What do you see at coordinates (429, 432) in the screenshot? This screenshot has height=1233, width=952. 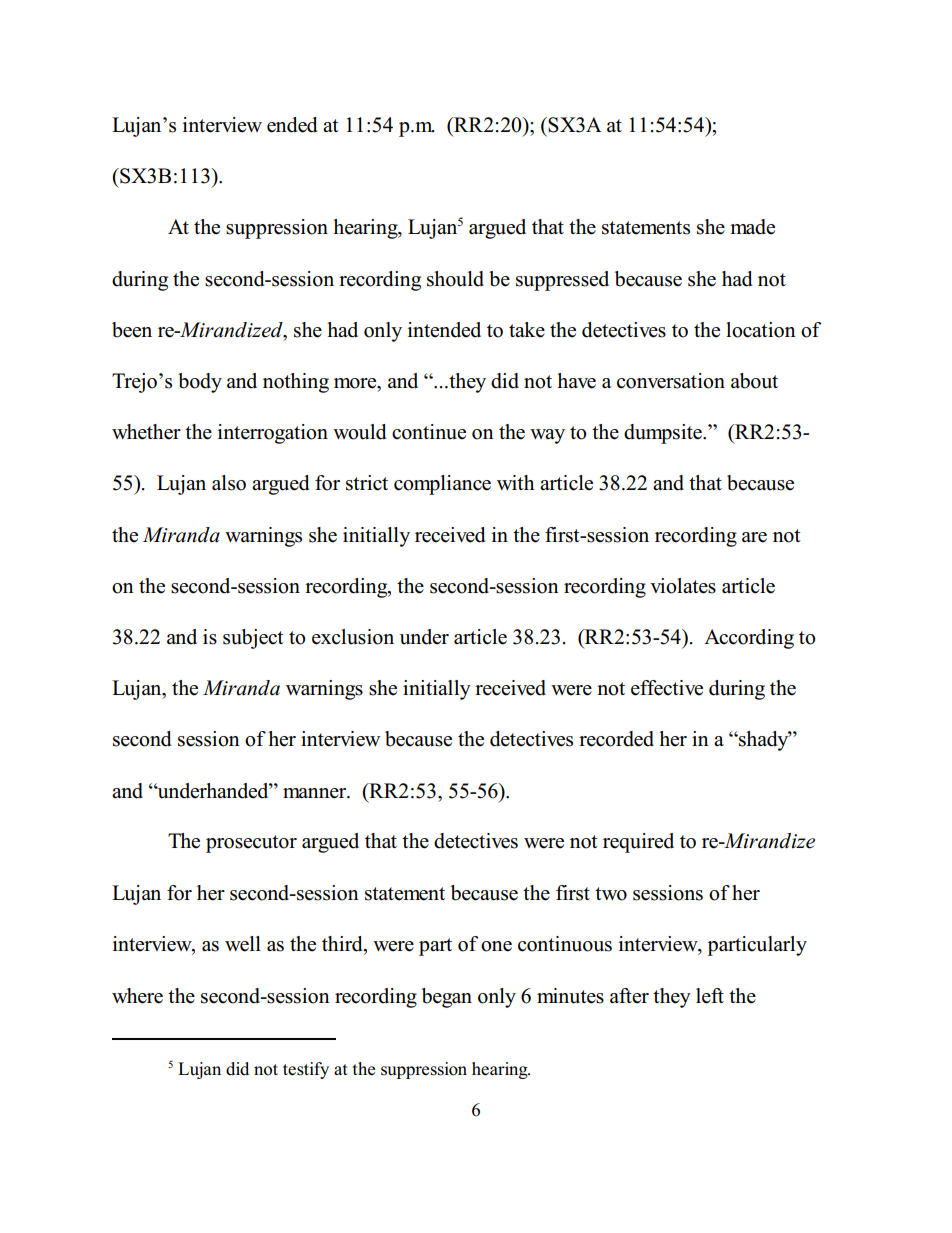 I see `continue` at bounding box center [429, 432].
